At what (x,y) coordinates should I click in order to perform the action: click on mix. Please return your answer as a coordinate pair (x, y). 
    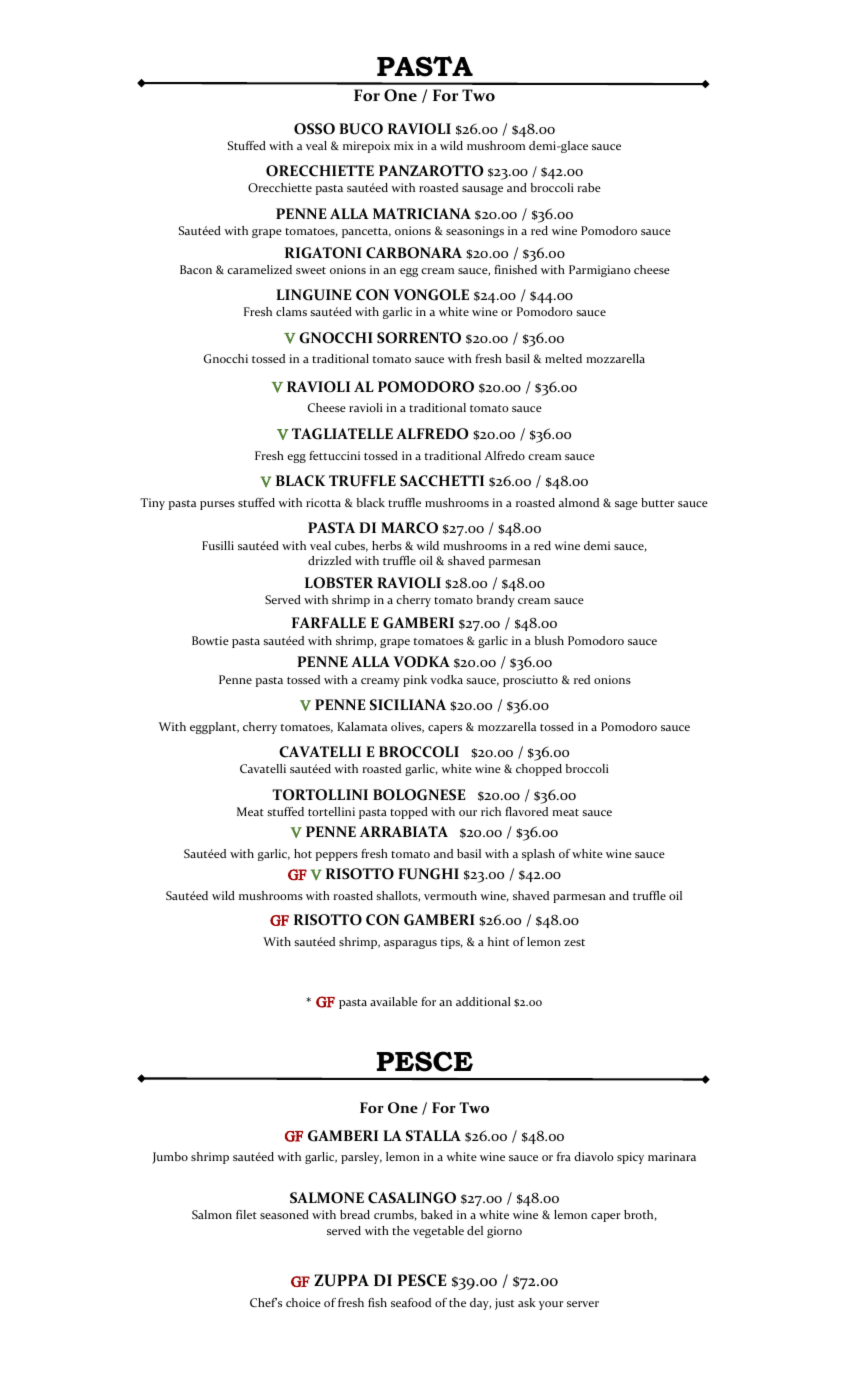
    Looking at the image, I should click on (404, 145).
